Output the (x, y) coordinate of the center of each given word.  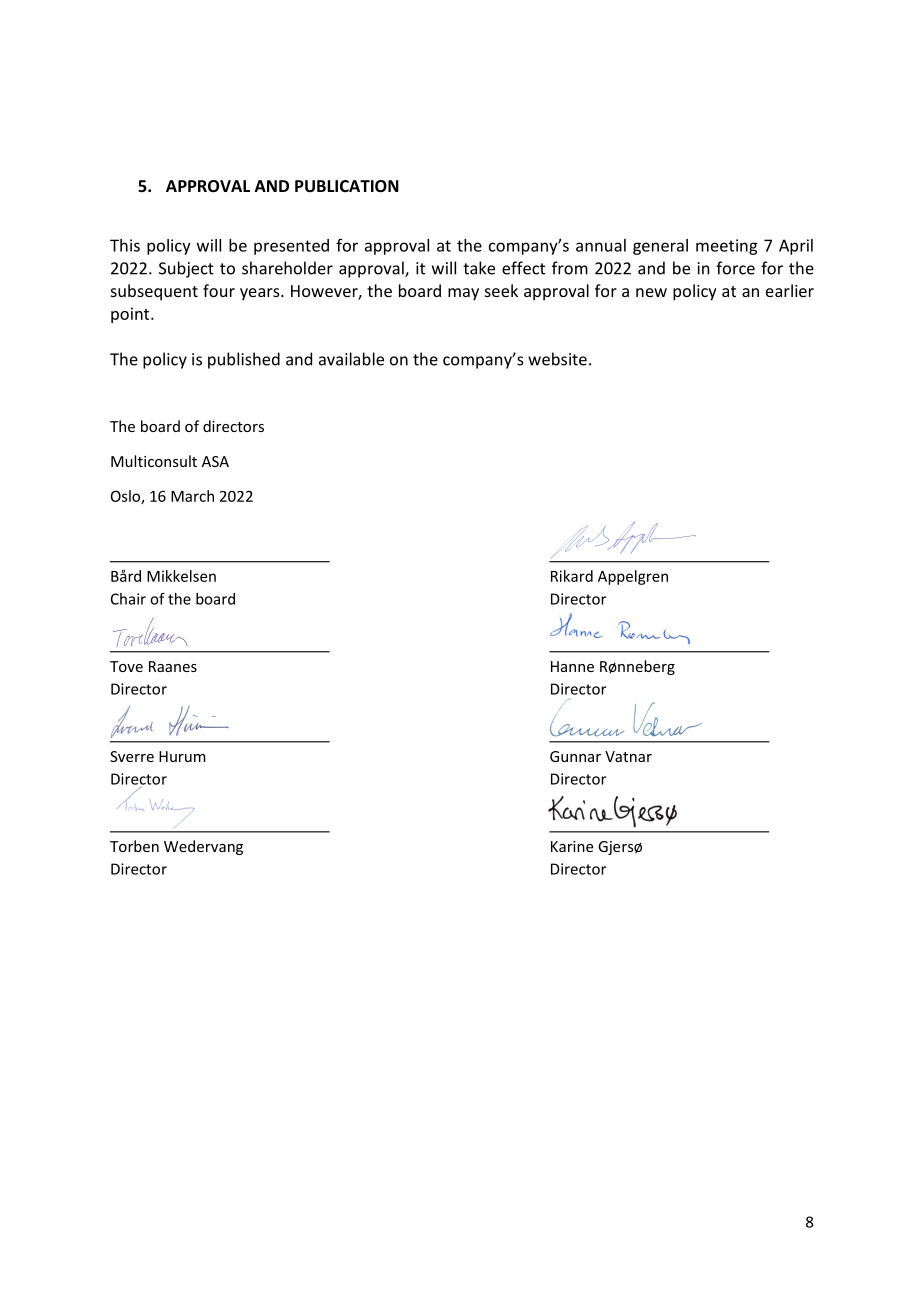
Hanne (572, 666)
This (125, 245)
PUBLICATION (347, 186)
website (557, 359)
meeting (726, 247)
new (651, 292)
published (244, 360)
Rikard (572, 576)
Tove (126, 666)
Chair (128, 599)
